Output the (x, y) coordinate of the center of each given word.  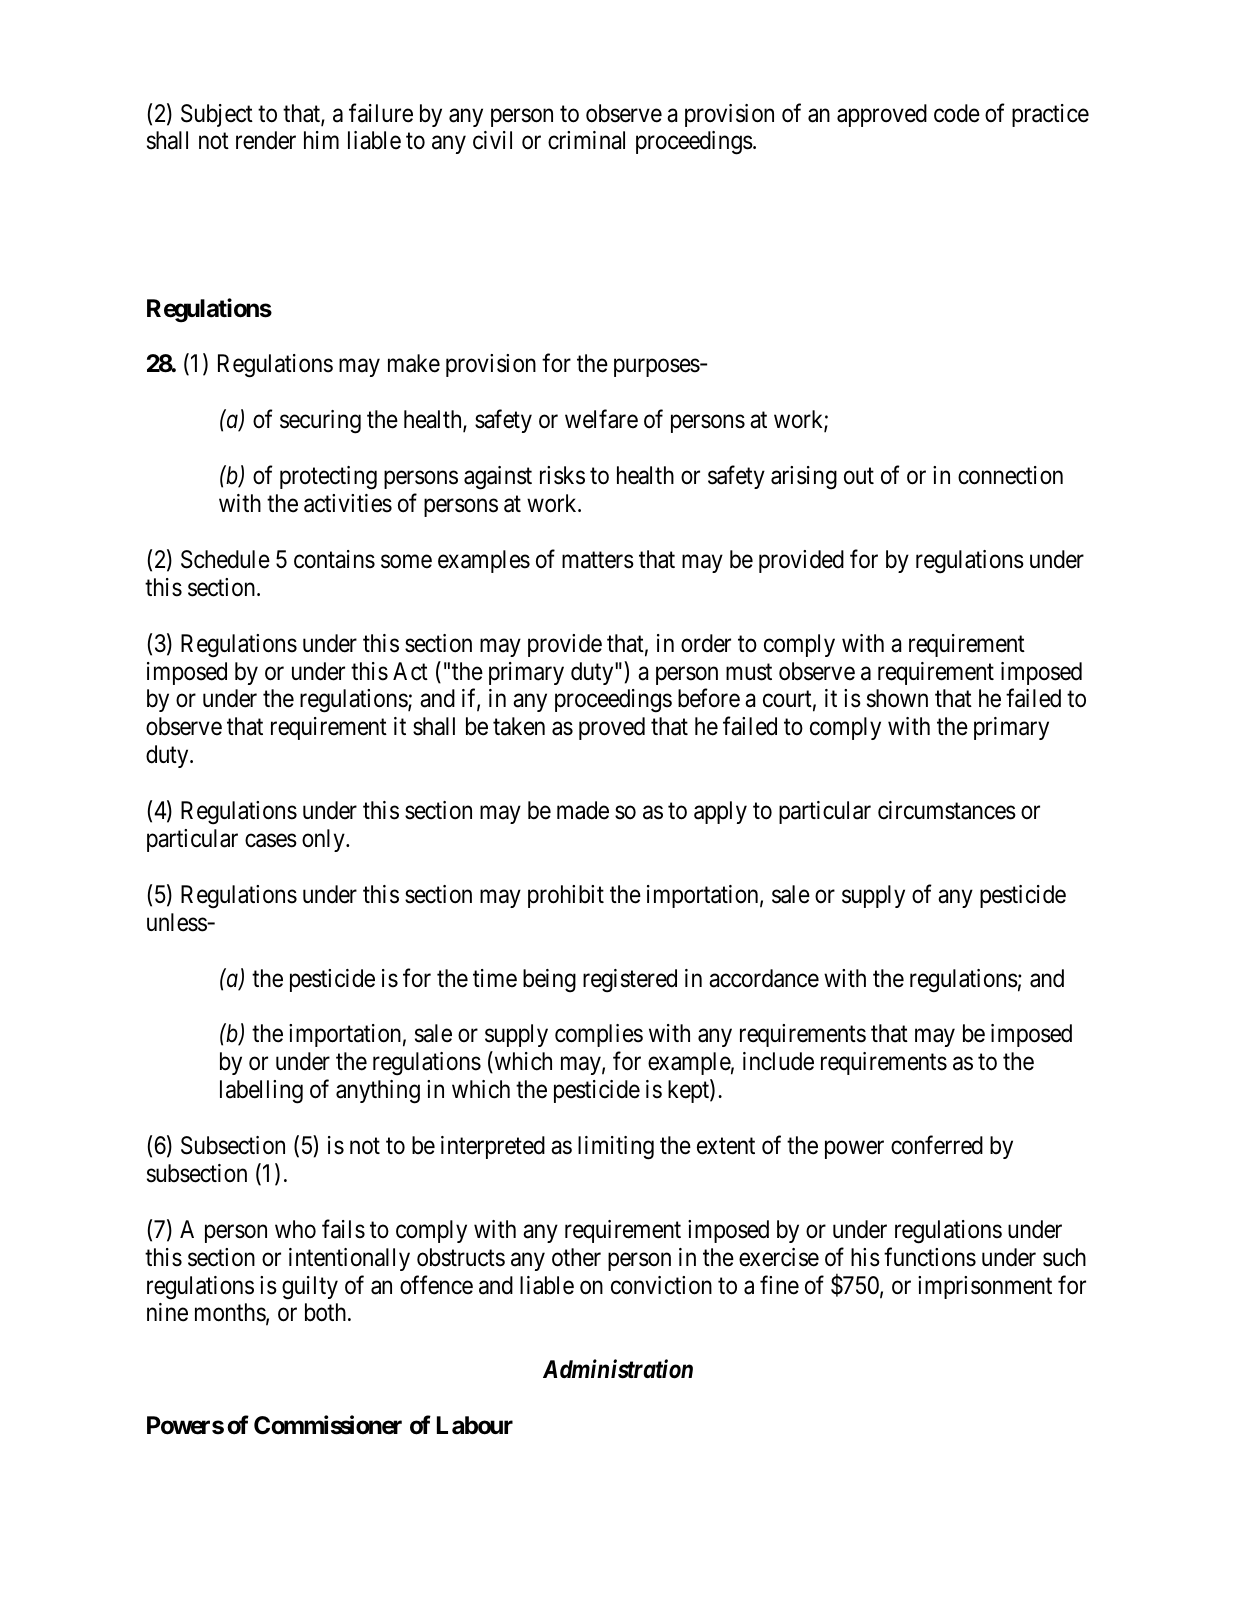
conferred (937, 1145)
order (706, 643)
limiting (616, 1148)
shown (897, 698)
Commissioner (328, 1425)
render (266, 140)
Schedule (225, 559)
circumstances (947, 810)
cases (271, 841)
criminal (586, 140)
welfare (601, 419)
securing (320, 422)
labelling (261, 1092)
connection (1010, 475)
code (957, 113)
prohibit (566, 896)
